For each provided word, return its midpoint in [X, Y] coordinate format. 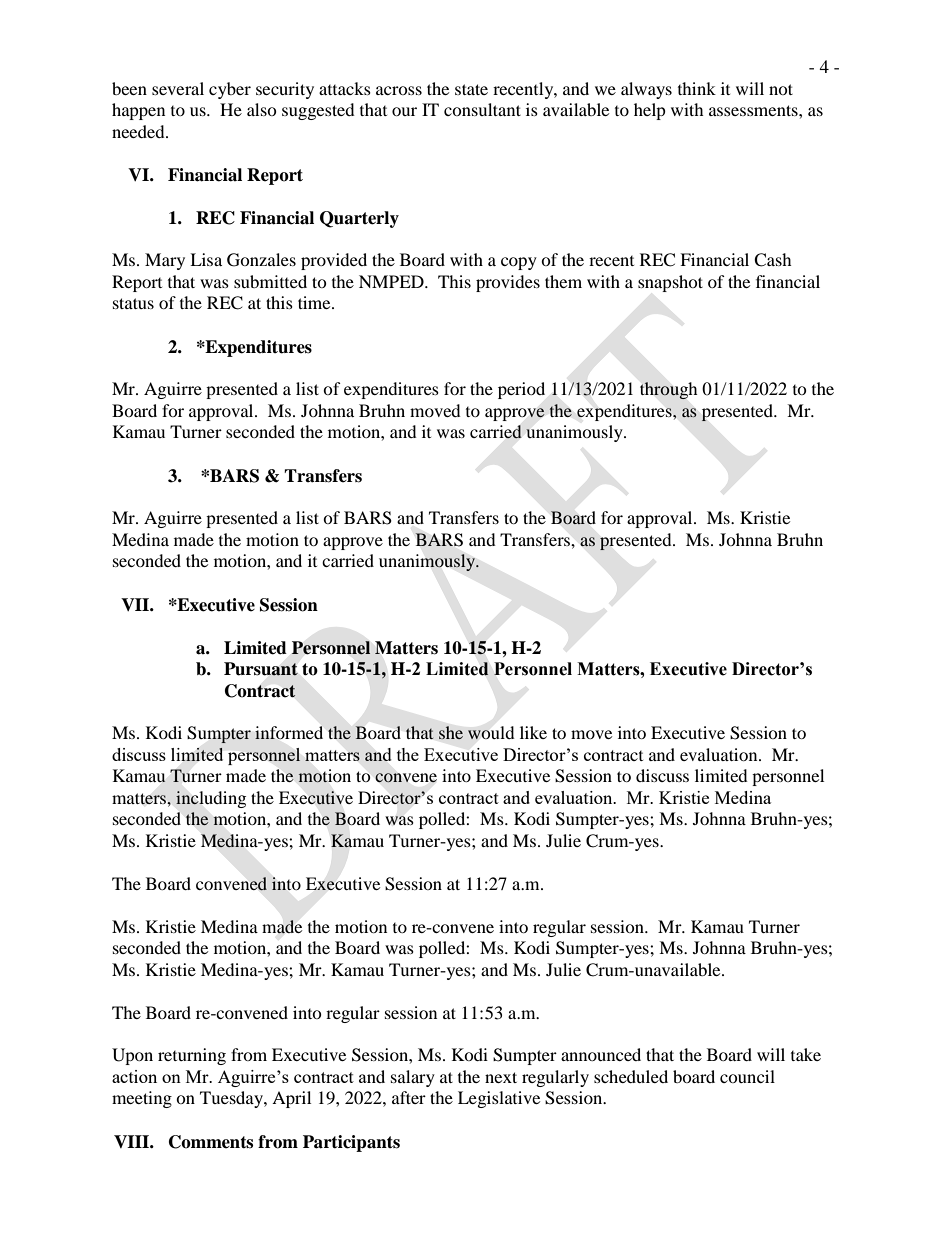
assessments [754, 110]
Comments [211, 1142]
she [451, 732]
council [747, 1076]
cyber [230, 90]
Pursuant [261, 669]
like [533, 732]
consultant [482, 109]
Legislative [499, 1099]
